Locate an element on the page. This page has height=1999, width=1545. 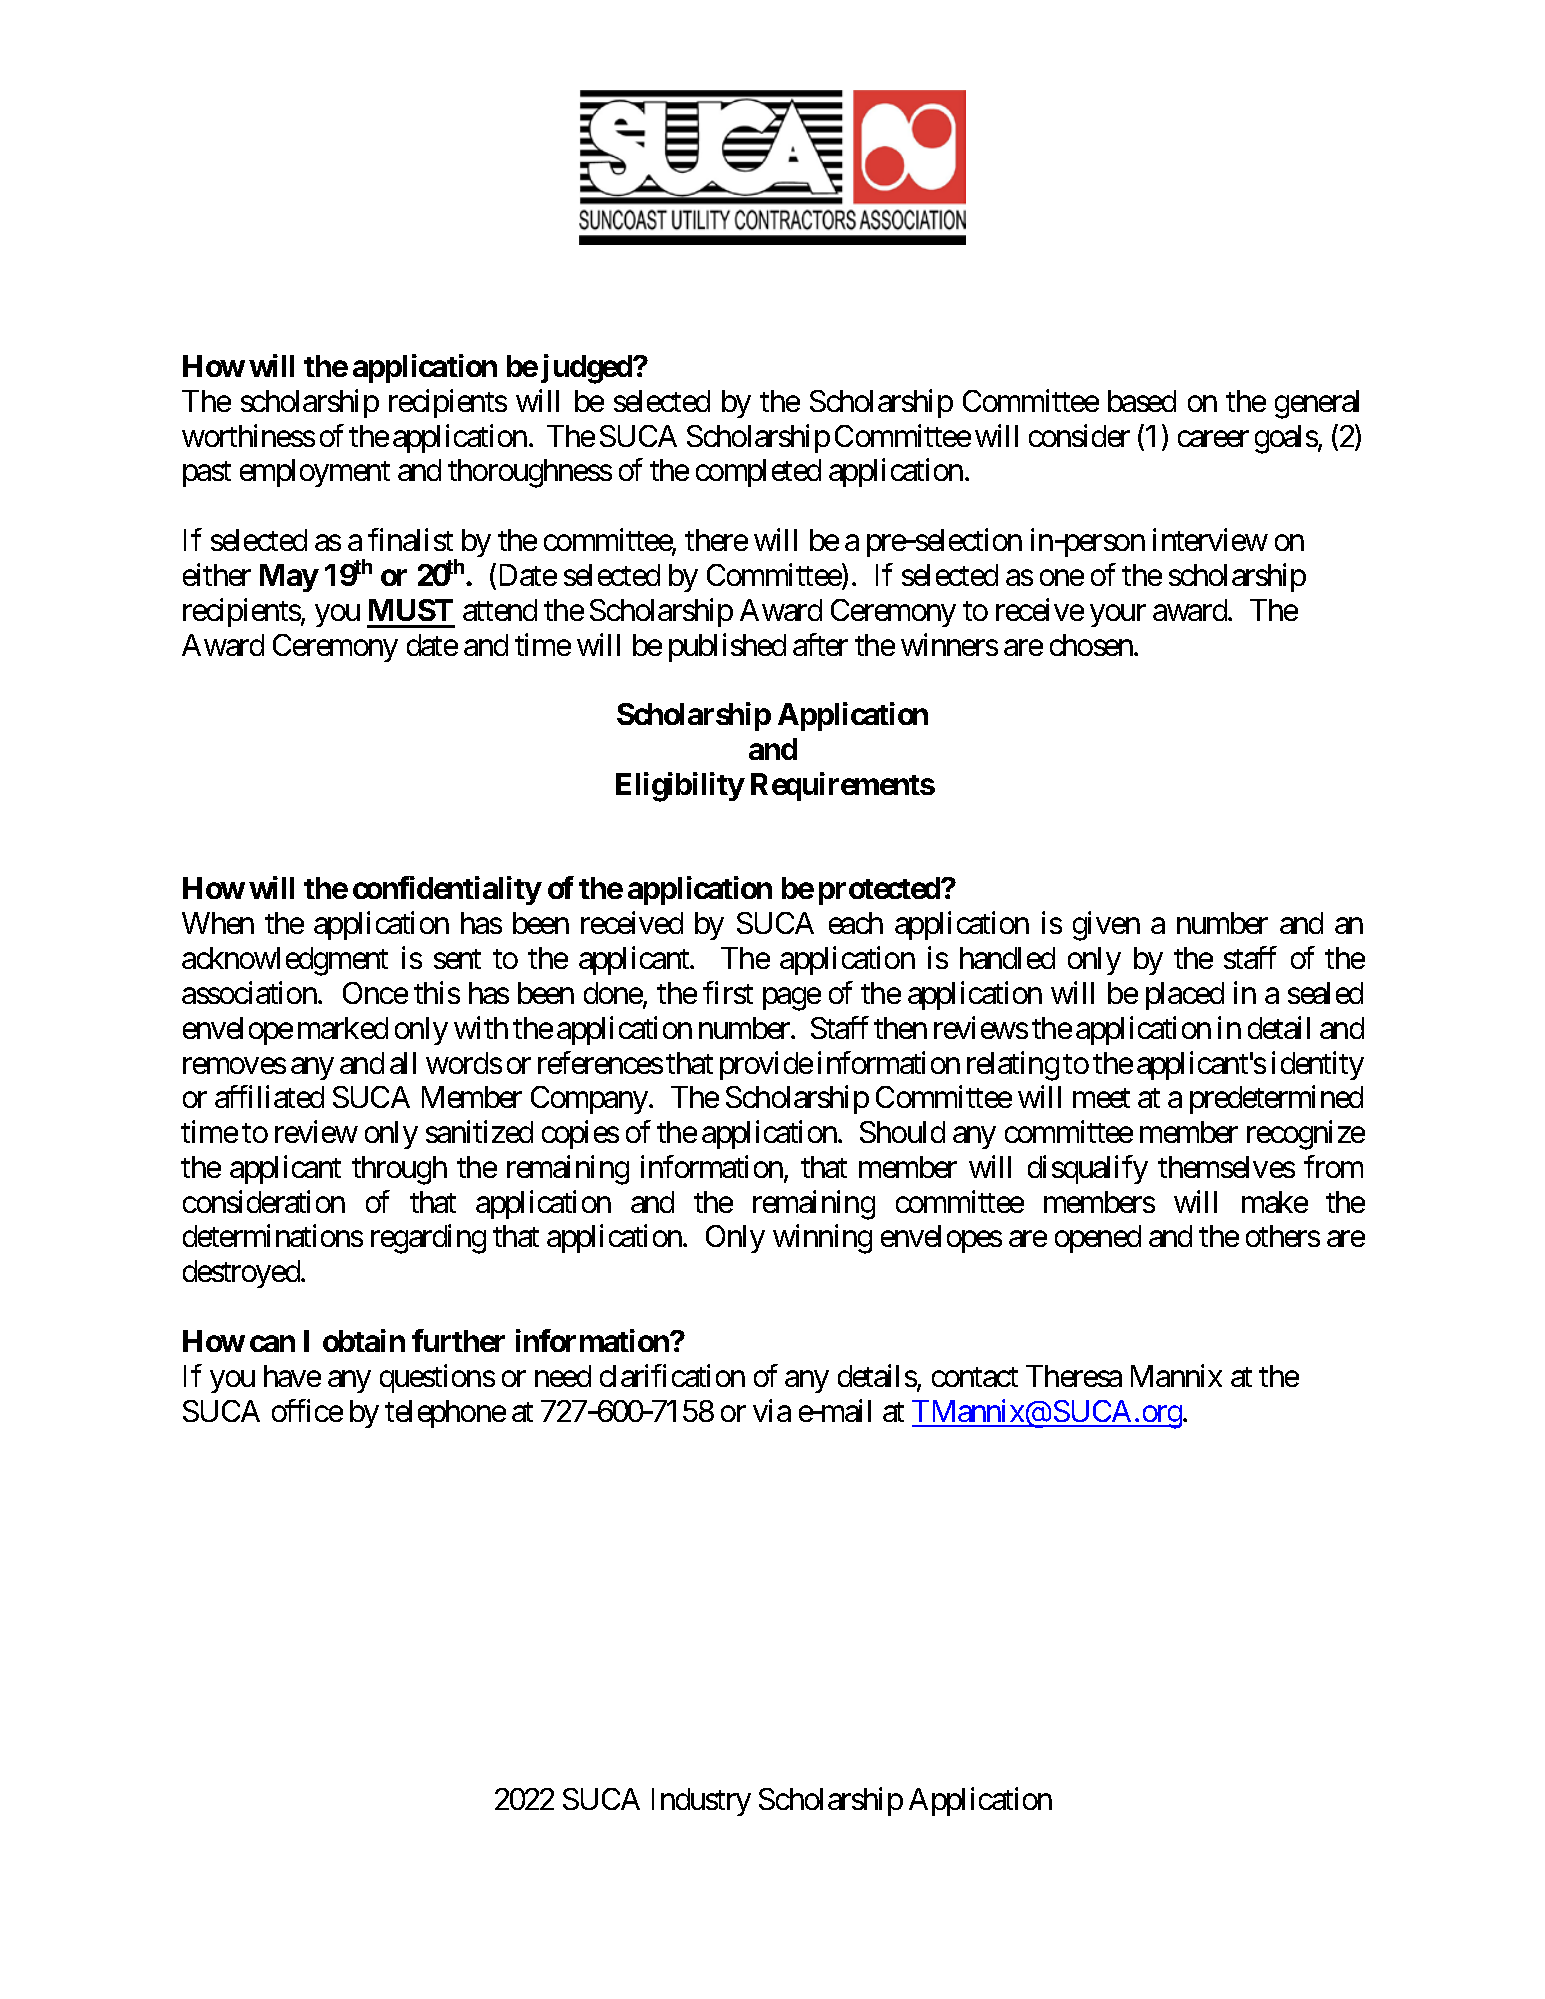
completed is located at coordinates (758, 473).
